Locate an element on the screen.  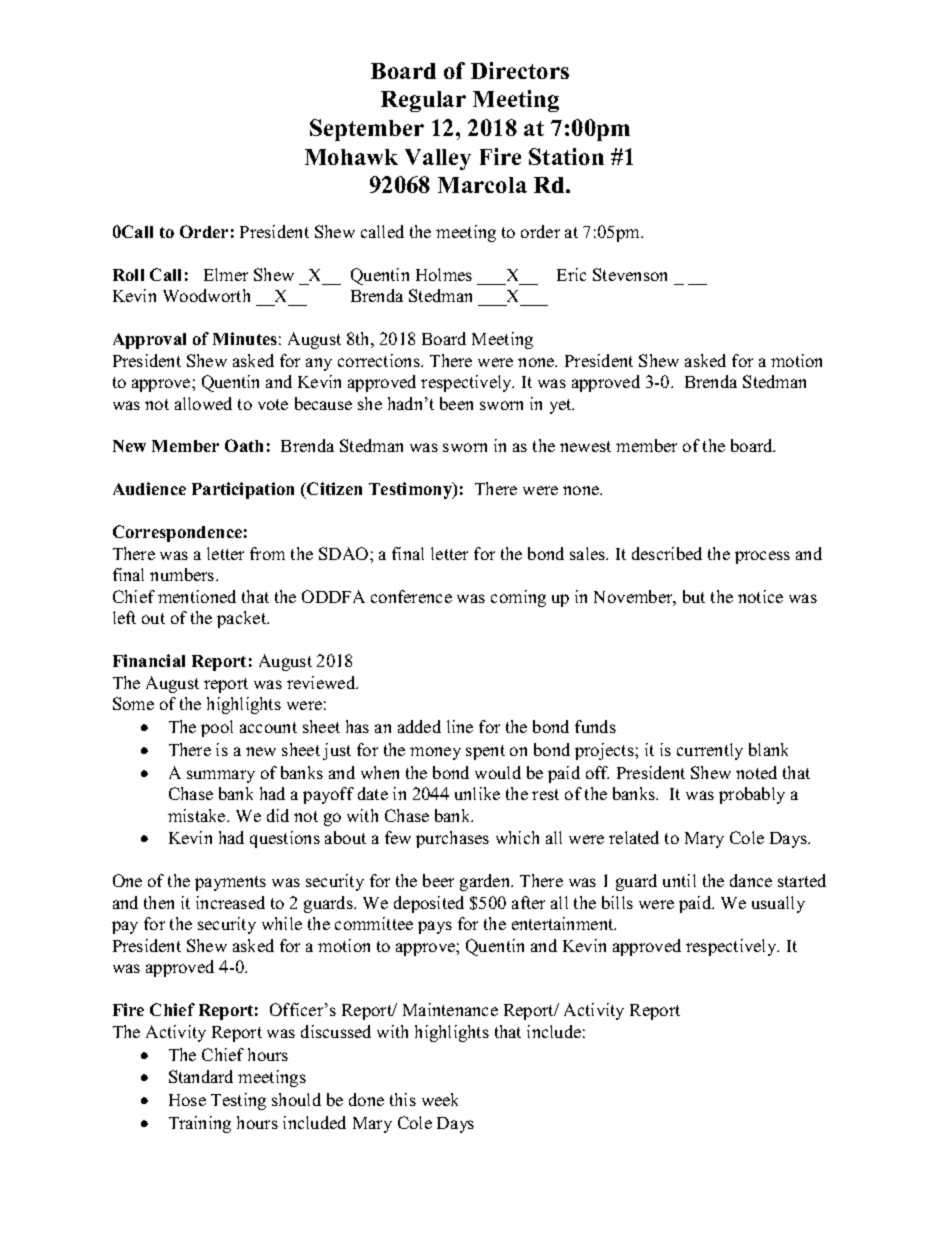
Hose is located at coordinates (187, 1100).
